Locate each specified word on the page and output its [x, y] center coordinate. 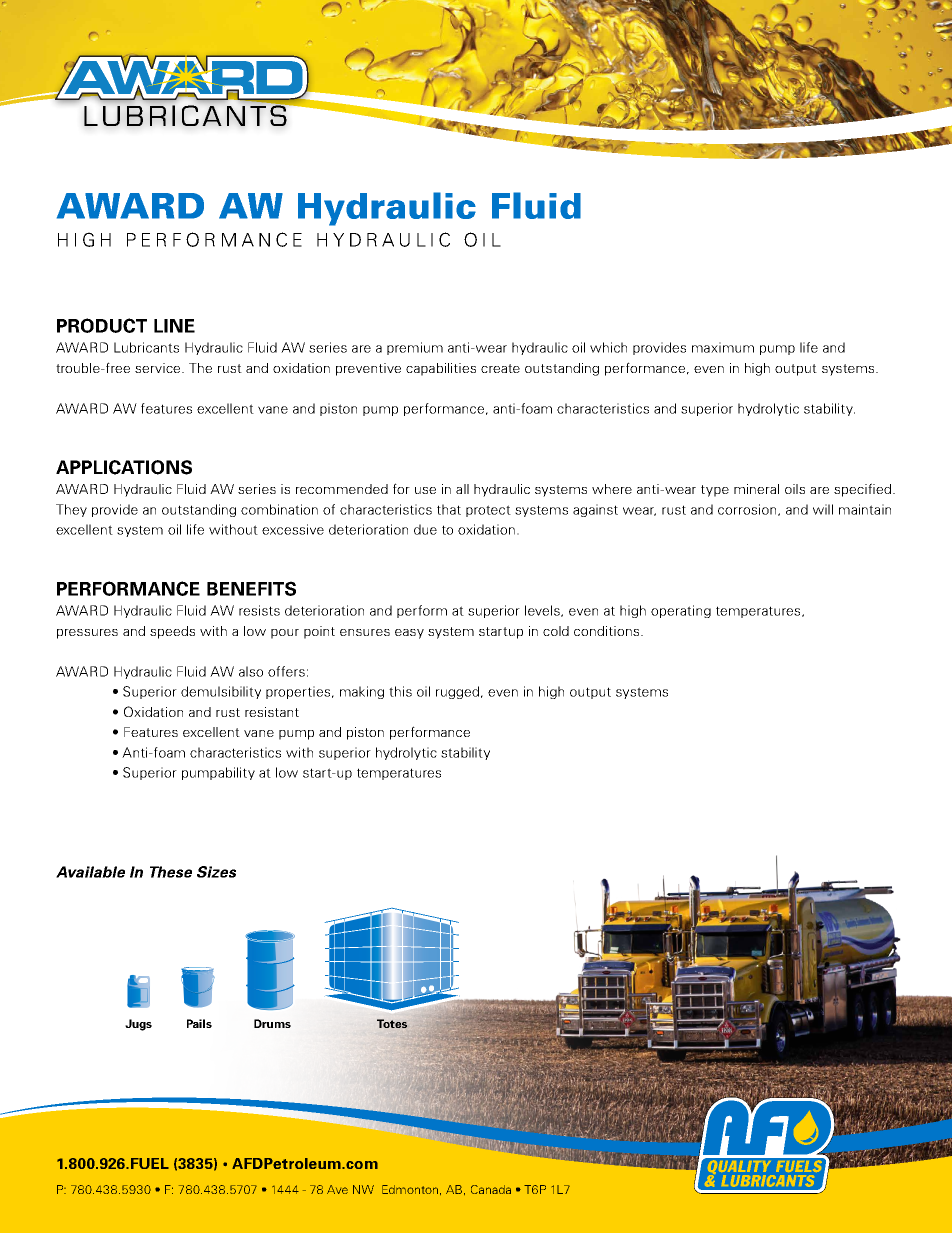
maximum [723, 347]
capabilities [441, 369]
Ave [337, 1189]
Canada [491, 1189]
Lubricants [146, 347]
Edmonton [410, 1189]
